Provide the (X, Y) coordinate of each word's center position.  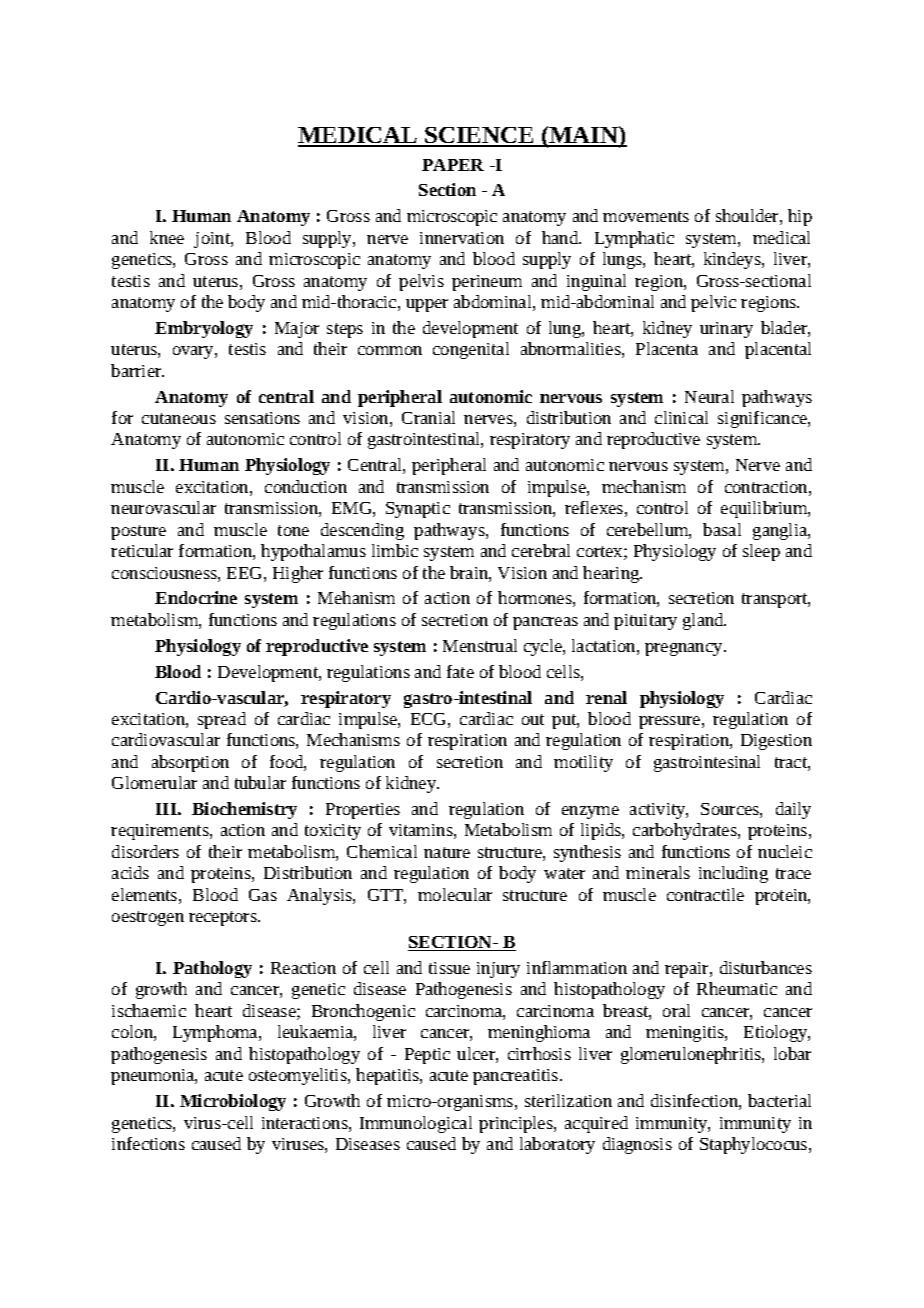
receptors (224, 918)
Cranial (428, 417)
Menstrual (480, 645)
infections (148, 1143)
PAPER (453, 165)
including (733, 874)
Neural (709, 396)
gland (704, 621)
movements (646, 216)
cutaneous (179, 418)
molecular (455, 894)
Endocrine (196, 597)
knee (167, 237)
